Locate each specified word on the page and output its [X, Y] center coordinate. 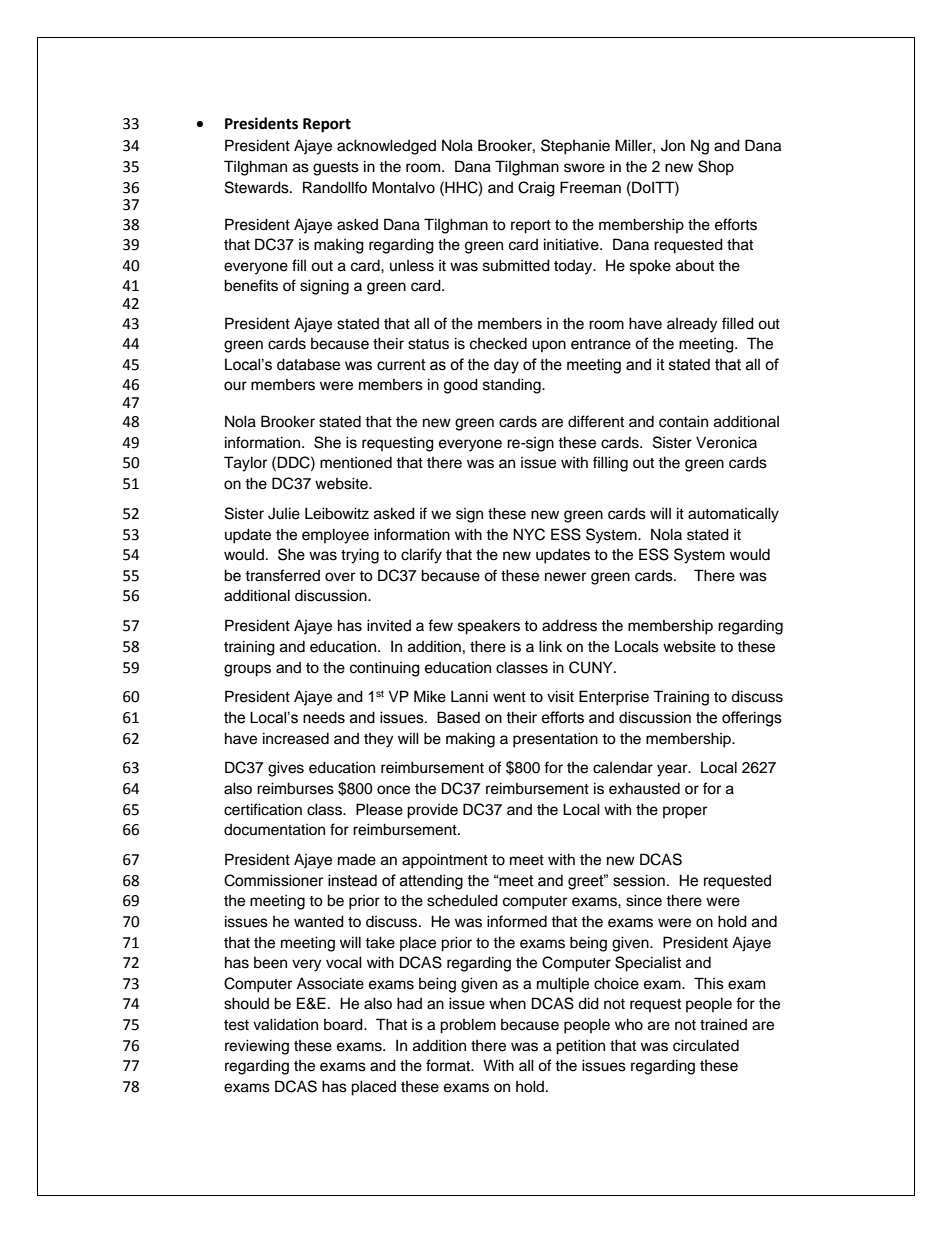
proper [685, 812]
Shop [716, 167]
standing [513, 386]
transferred [282, 575]
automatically [733, 515]
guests [336, 169]
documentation [274, 830]
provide [432, 811]
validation [285, 1024]
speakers [489, 627]
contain [683, 421]
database [308, 364]
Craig [536, 189]
